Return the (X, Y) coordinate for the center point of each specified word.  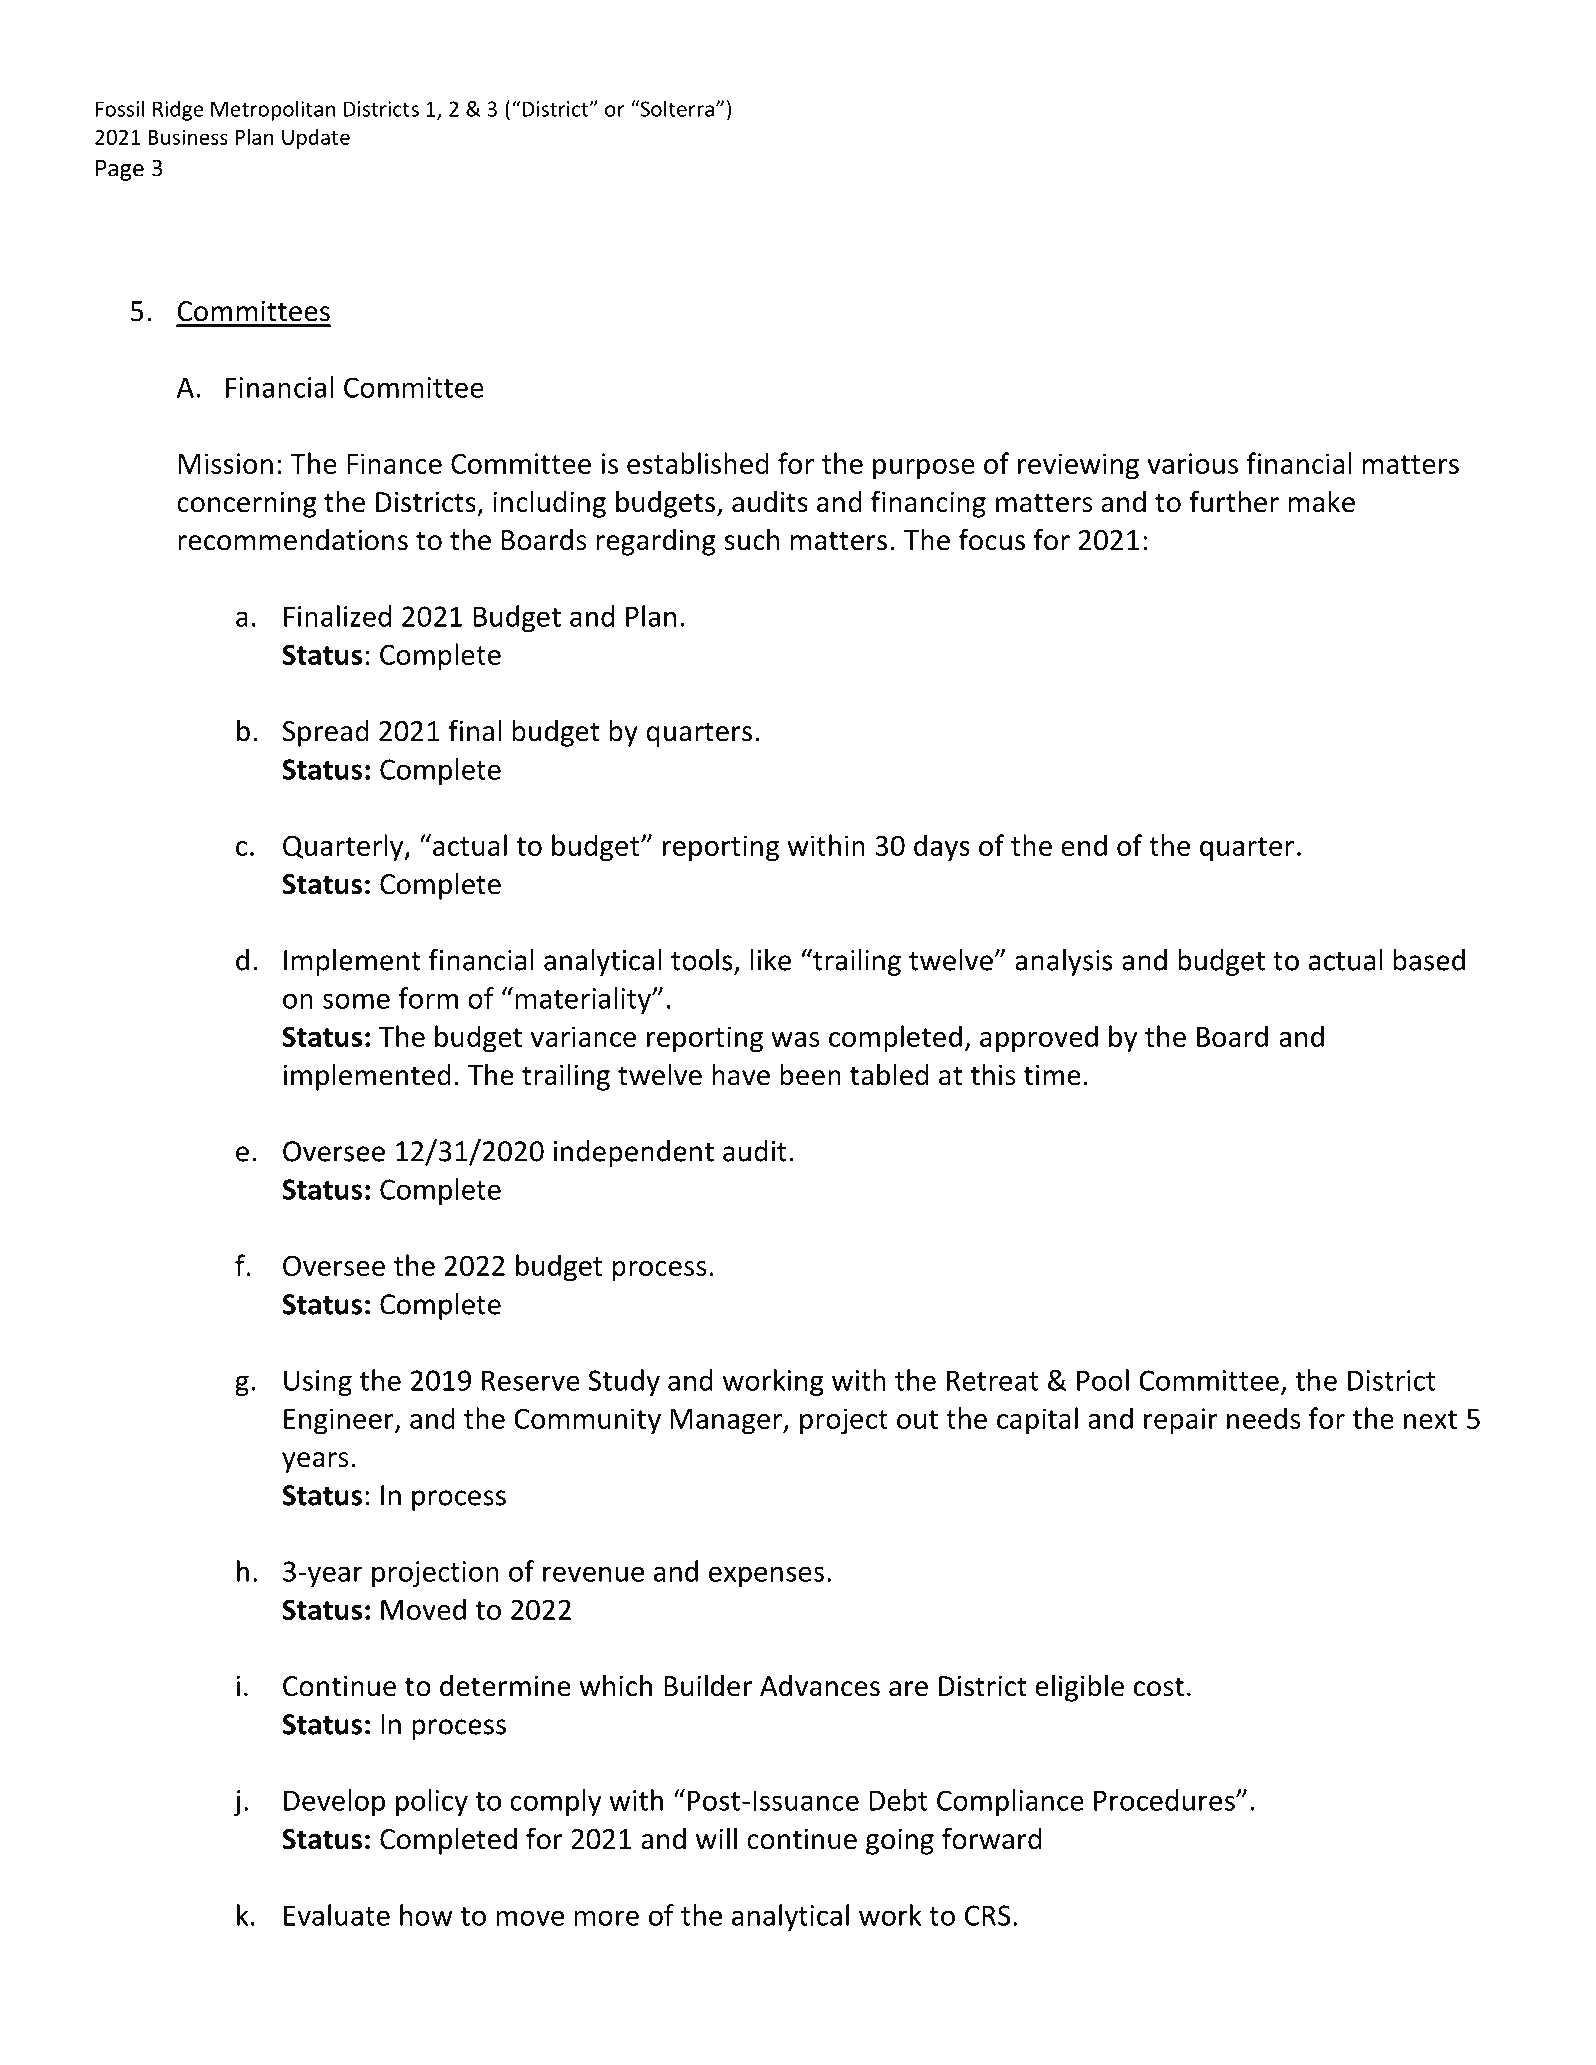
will (716, 1838)
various (1192, 463)
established (698, 463)
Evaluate (337, 1915)
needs (1264, 1418)
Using (318, 1383)
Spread (326, 733)
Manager (727, 1422)
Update (316, 139)
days (942, 848)
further (1234, 501)
